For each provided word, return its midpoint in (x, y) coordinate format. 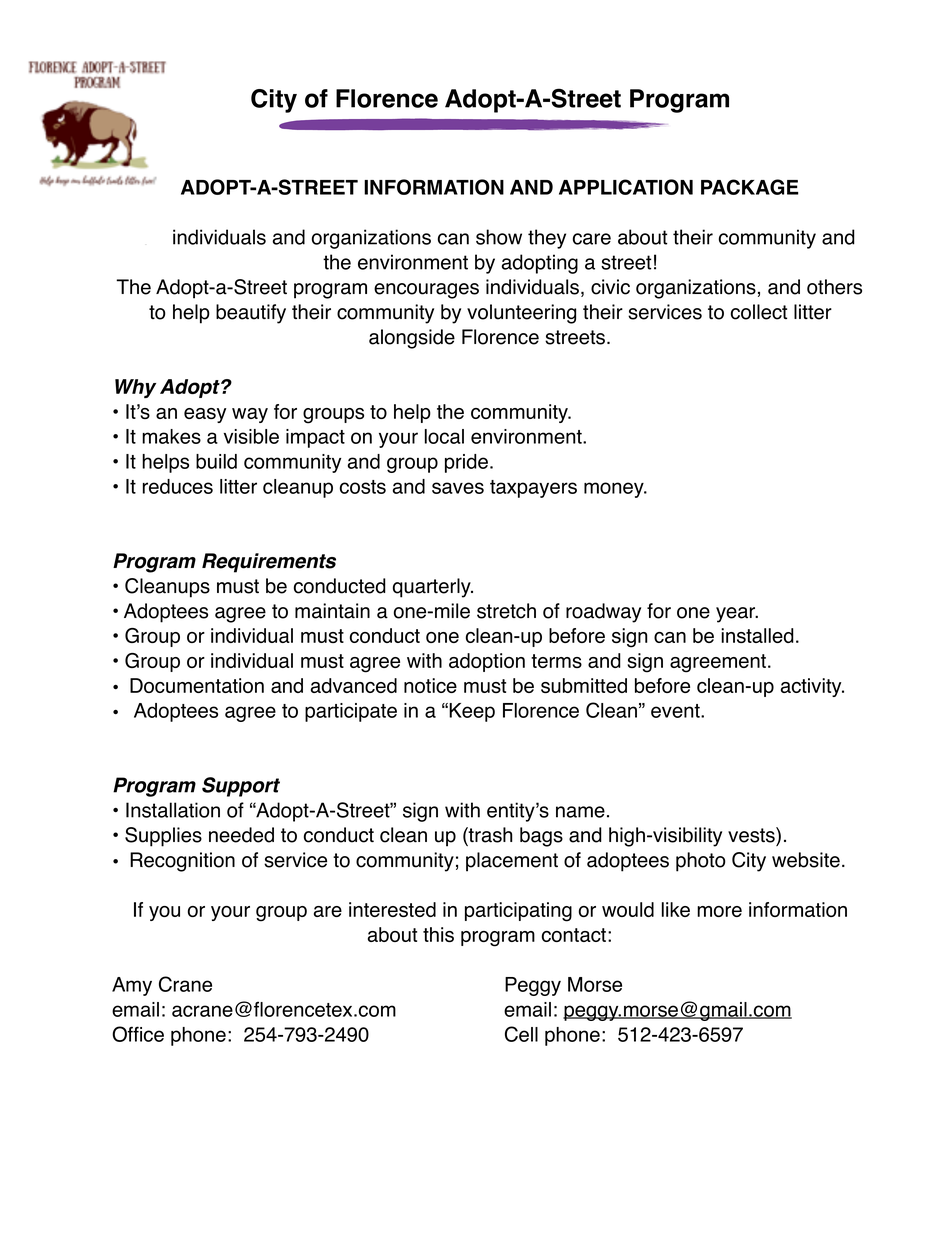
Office (138, 1034)
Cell (521, 1034)
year (737, 615)
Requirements (269, 563)
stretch (506, 611)
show (499, 237)
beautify (251, 314)
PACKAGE (750, 187)
